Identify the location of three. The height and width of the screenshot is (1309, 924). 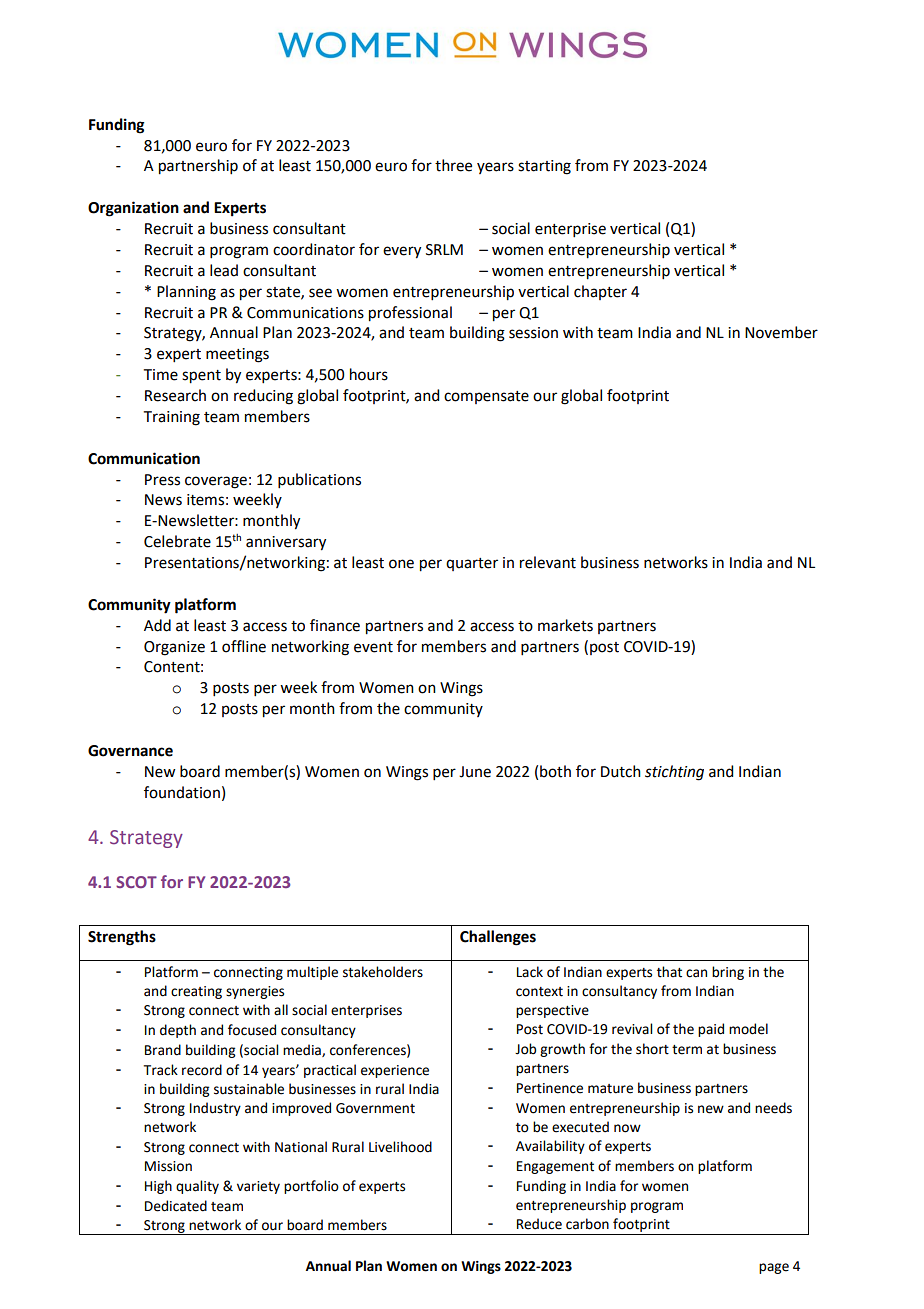
(453, 165).
